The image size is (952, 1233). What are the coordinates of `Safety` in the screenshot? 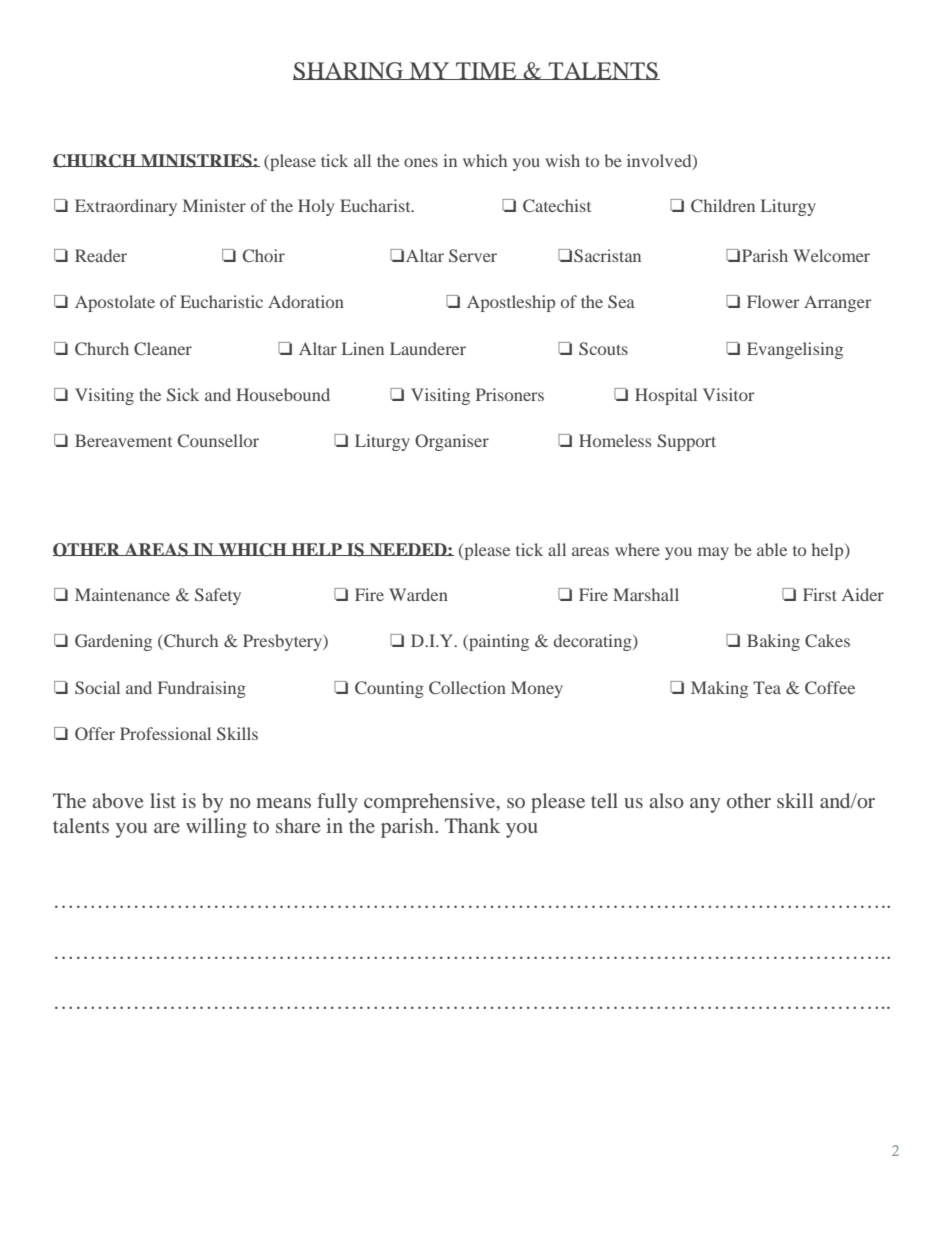 It's located at (218, 596).
